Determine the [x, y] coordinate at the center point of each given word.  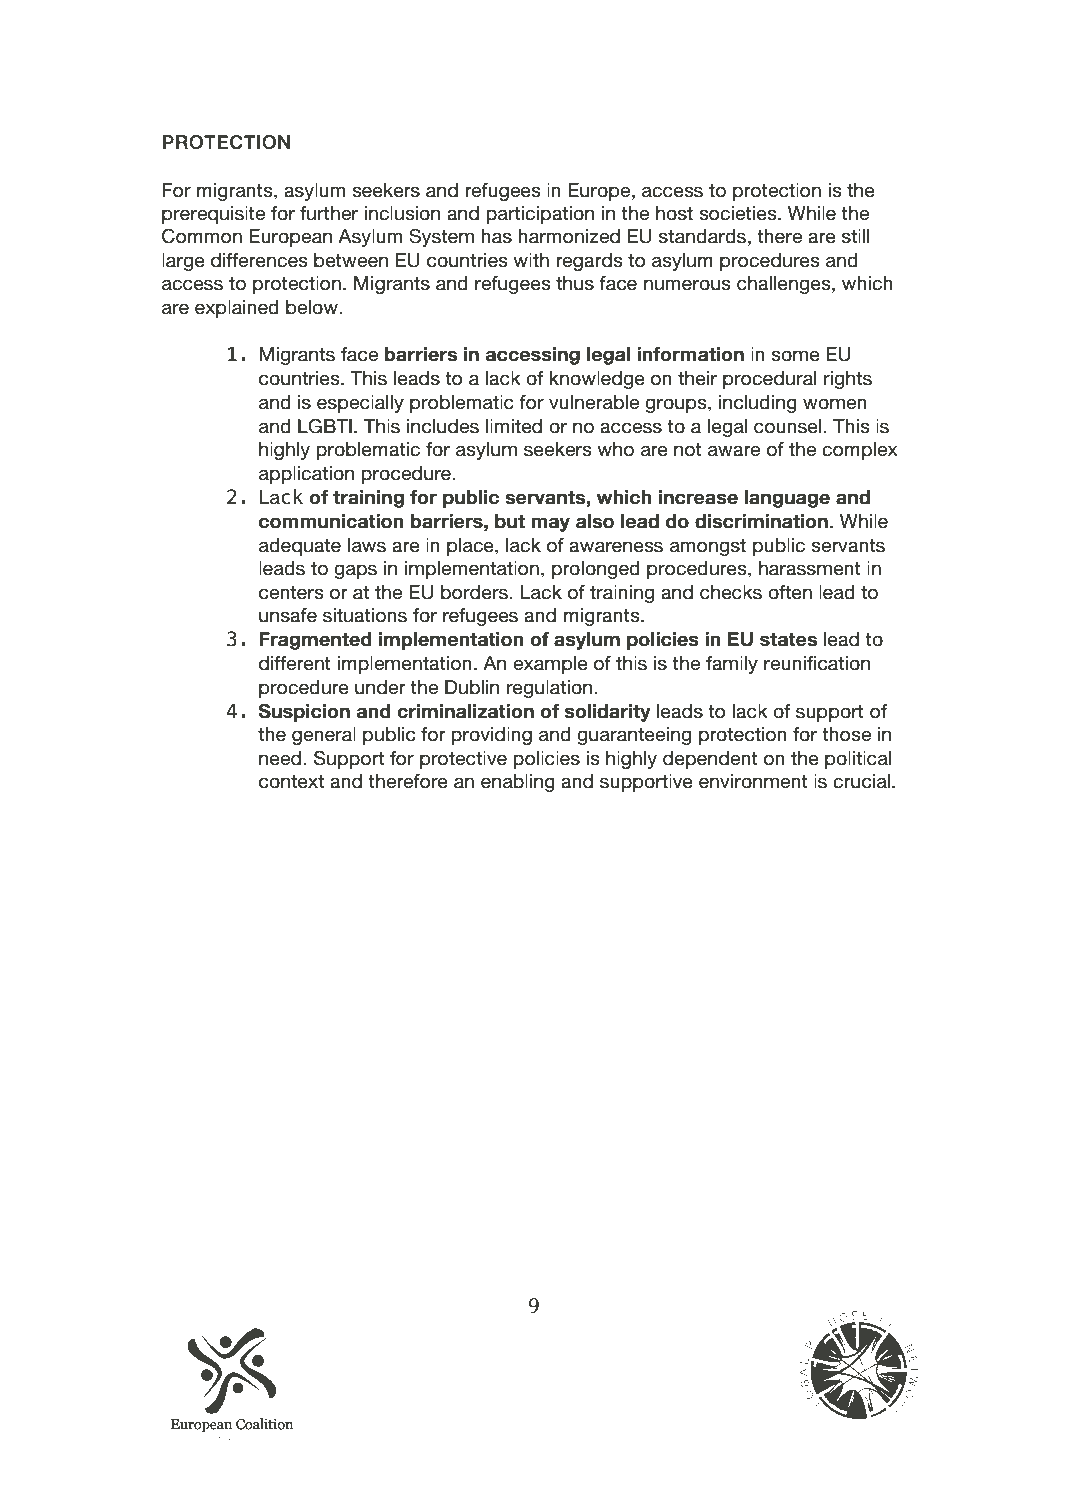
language [787, 499]
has [496, 236]
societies [739, 213]
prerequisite [213, 215]
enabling [518, 783]
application [306, 475]
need [280, 758]
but [510, 521]
